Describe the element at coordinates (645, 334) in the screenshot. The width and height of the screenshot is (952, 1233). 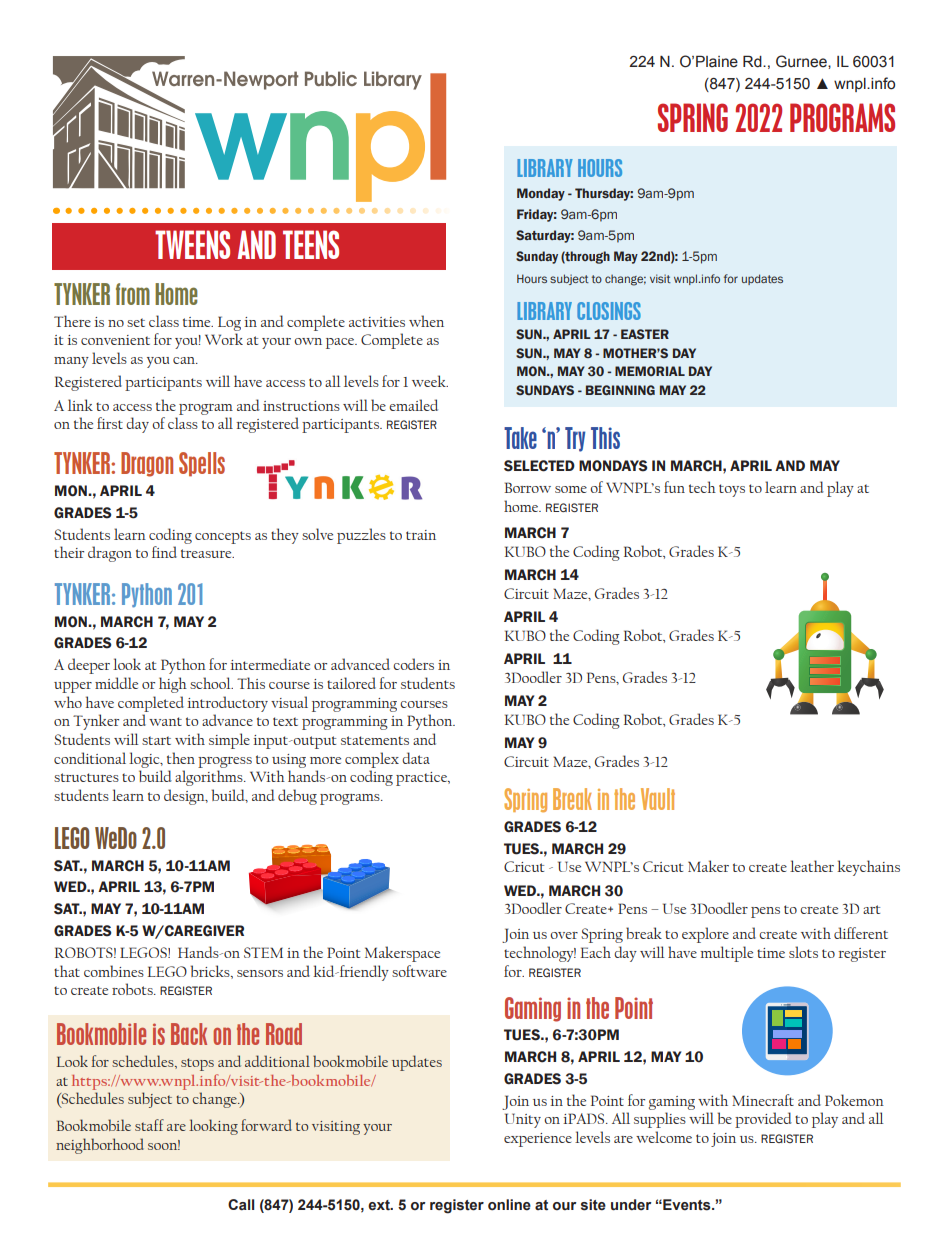
I see `EASTER` at that location.
